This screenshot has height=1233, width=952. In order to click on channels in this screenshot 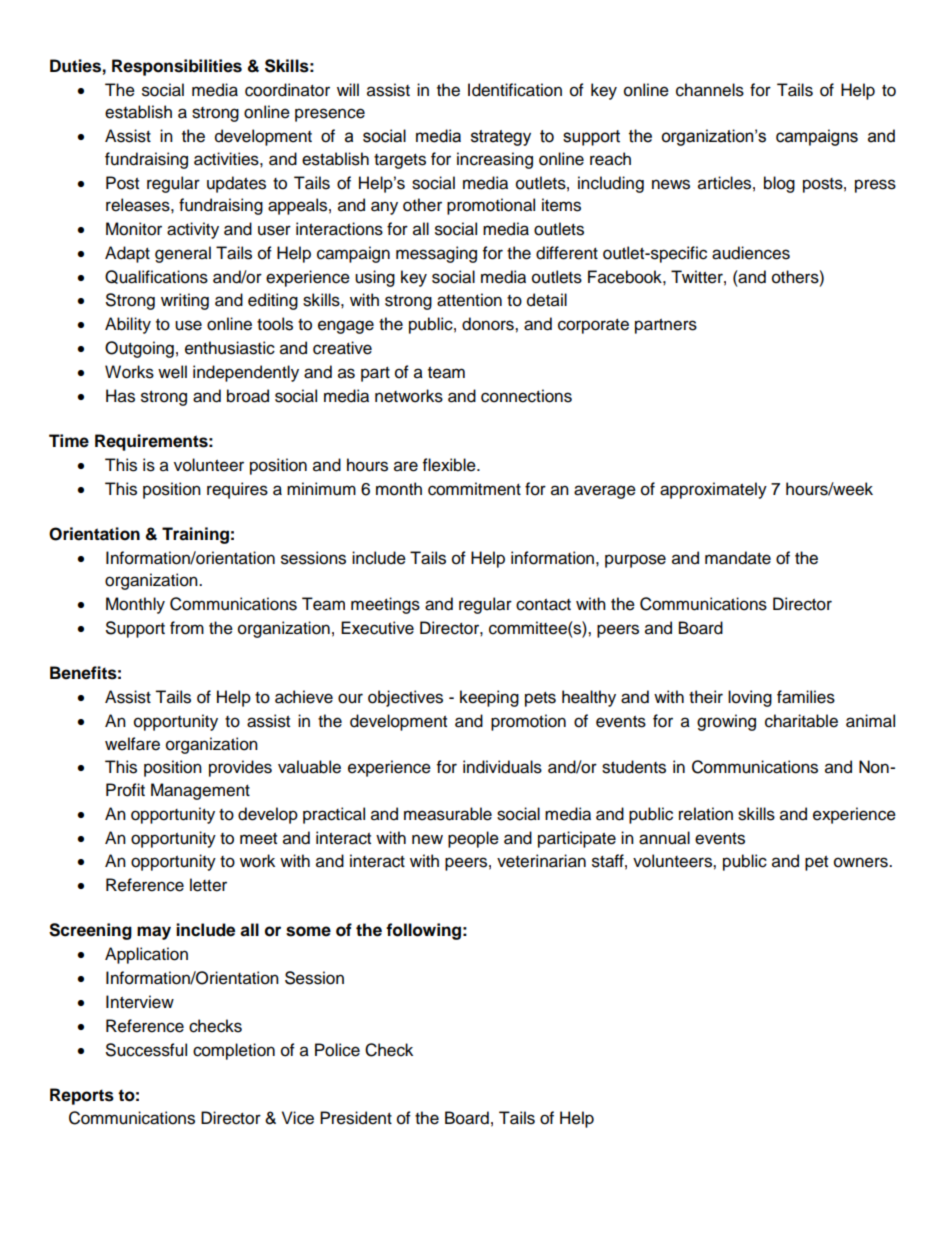, I will do `click(710, 90)`.
